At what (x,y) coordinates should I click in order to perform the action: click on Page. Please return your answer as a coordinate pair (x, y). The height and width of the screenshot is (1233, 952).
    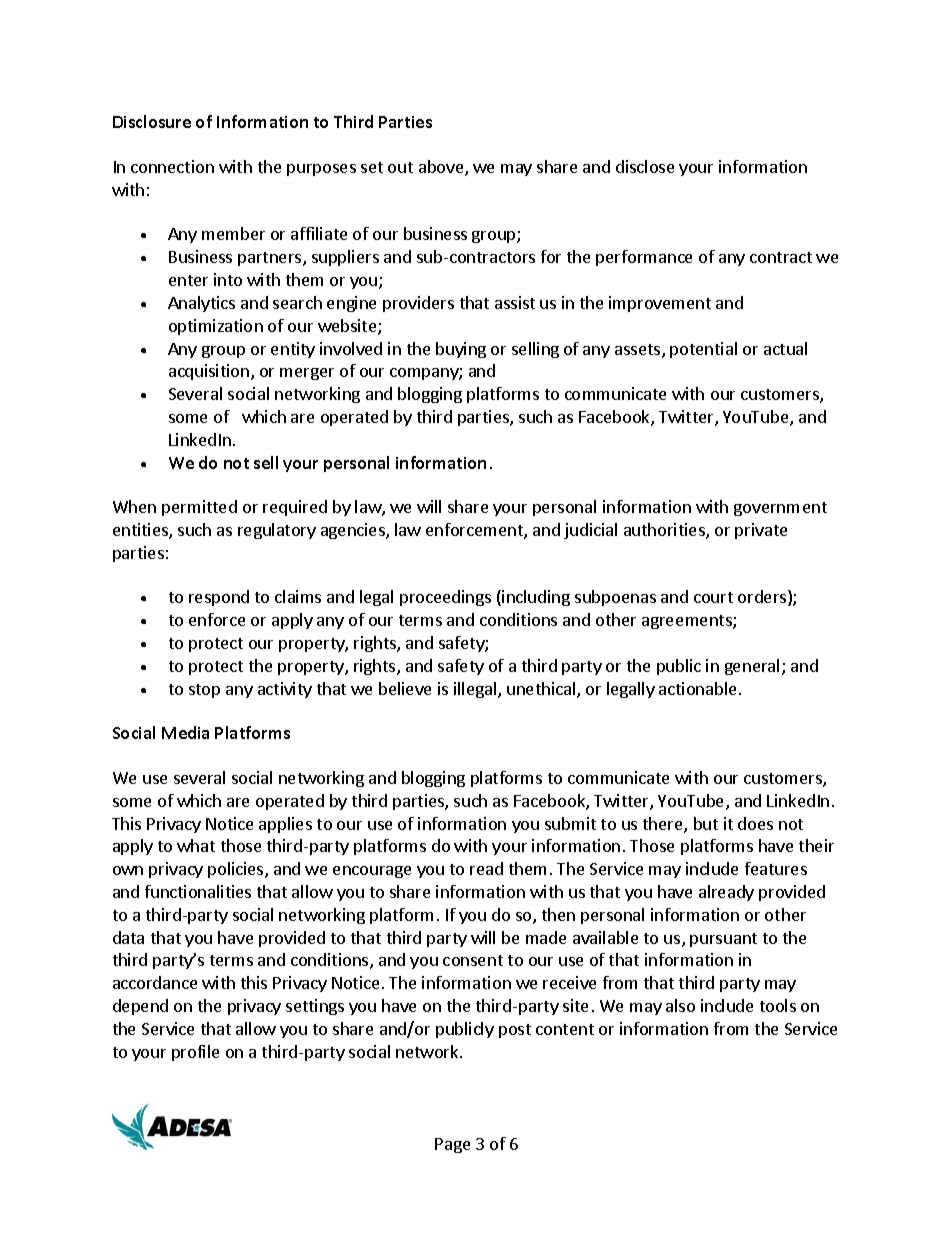
    Looking at the image, I should click on (452, 1145).
